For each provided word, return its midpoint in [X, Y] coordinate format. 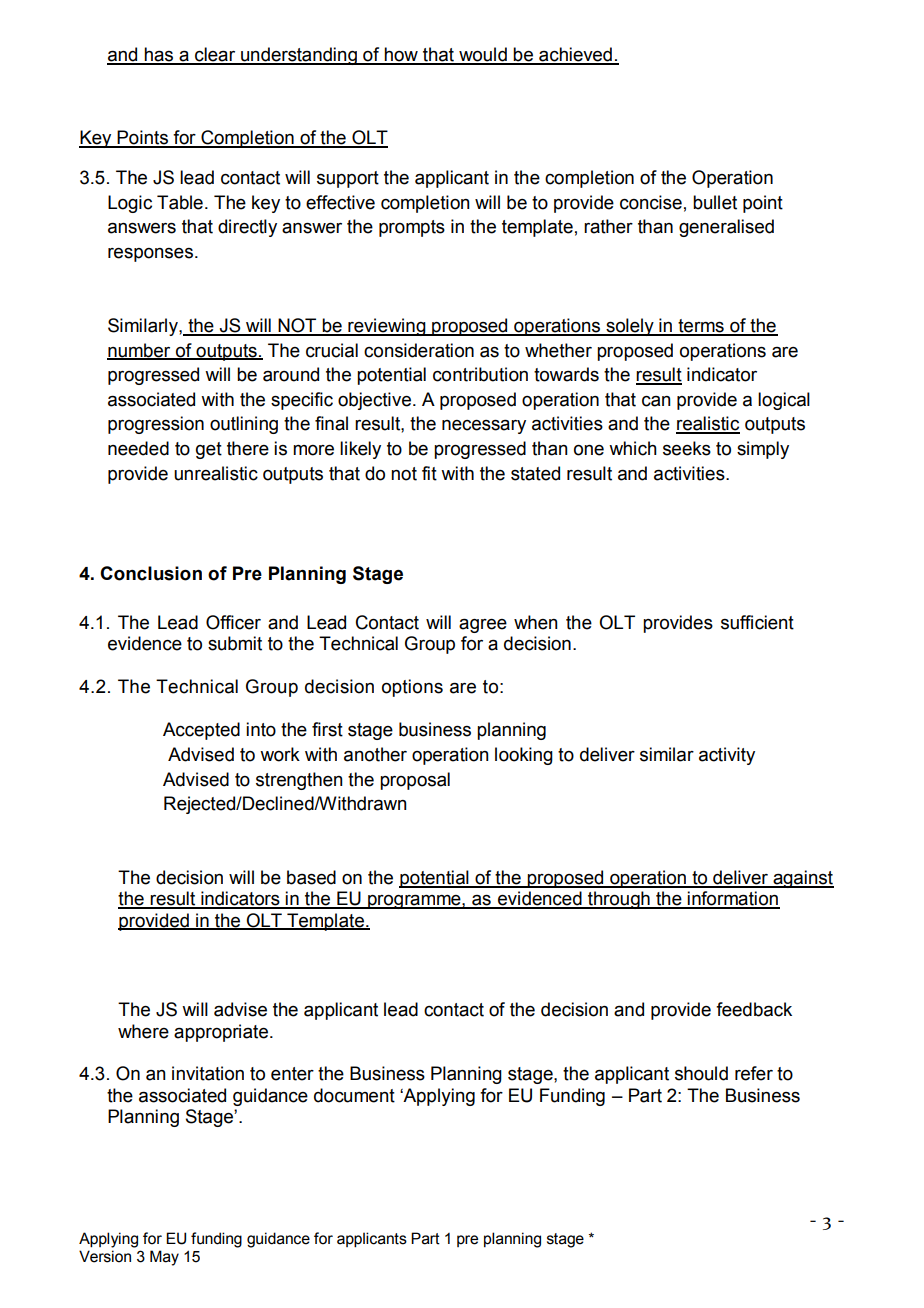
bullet [715, 202]
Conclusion [151, 573]
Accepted [201, 731]
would [483, 55]
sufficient [757, 622]
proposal [415, 781]
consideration [419, 350]
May [164, 1258]
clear [215, 55]
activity [727, 756]
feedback [754, 1009]
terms [701, 327]
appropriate [221, 1033]
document [354, 1095]
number [140, 351]
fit [429, 473]
